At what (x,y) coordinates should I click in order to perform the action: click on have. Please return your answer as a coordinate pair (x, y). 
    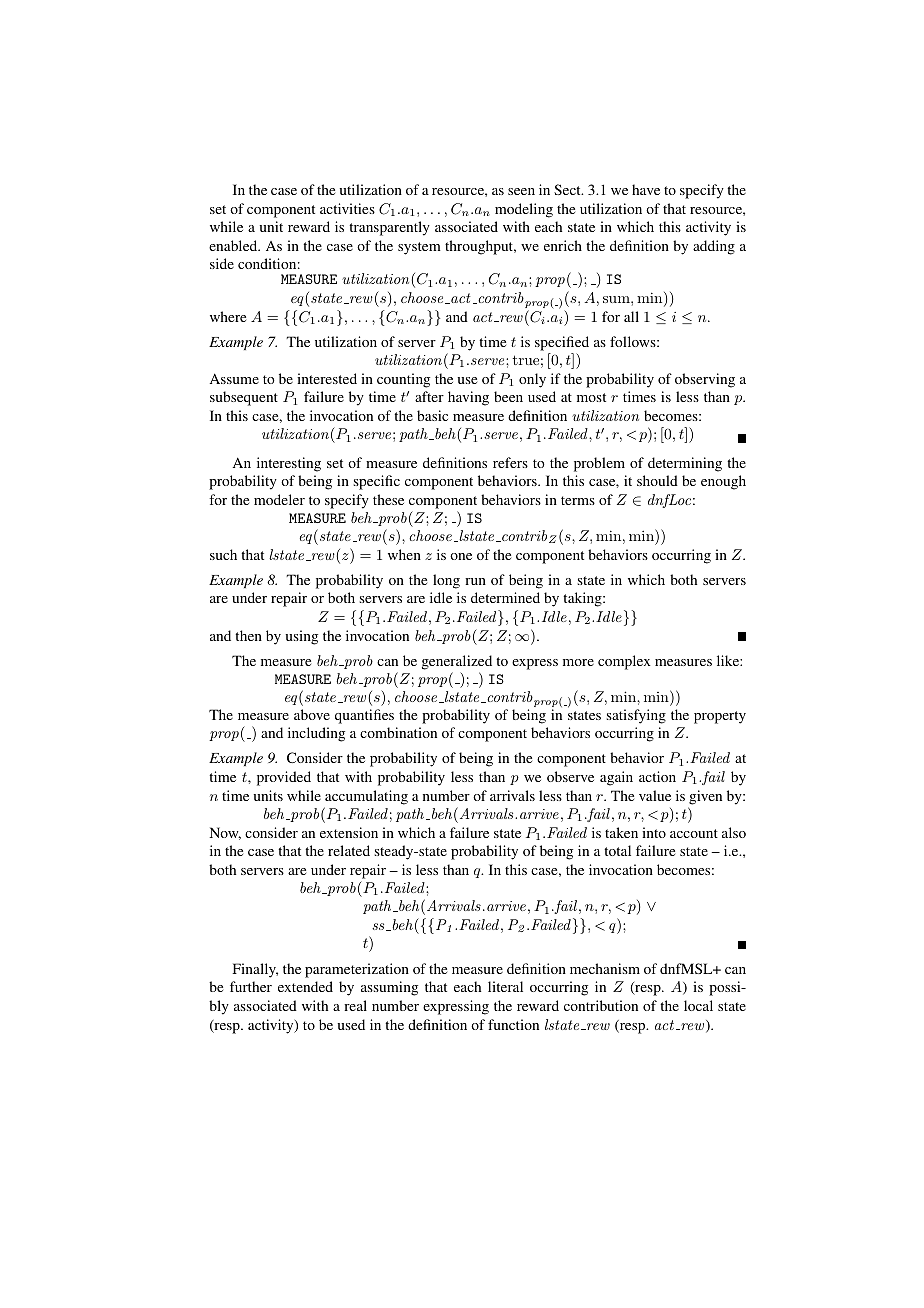
    Looking at the image, I should click on (646, 189).
